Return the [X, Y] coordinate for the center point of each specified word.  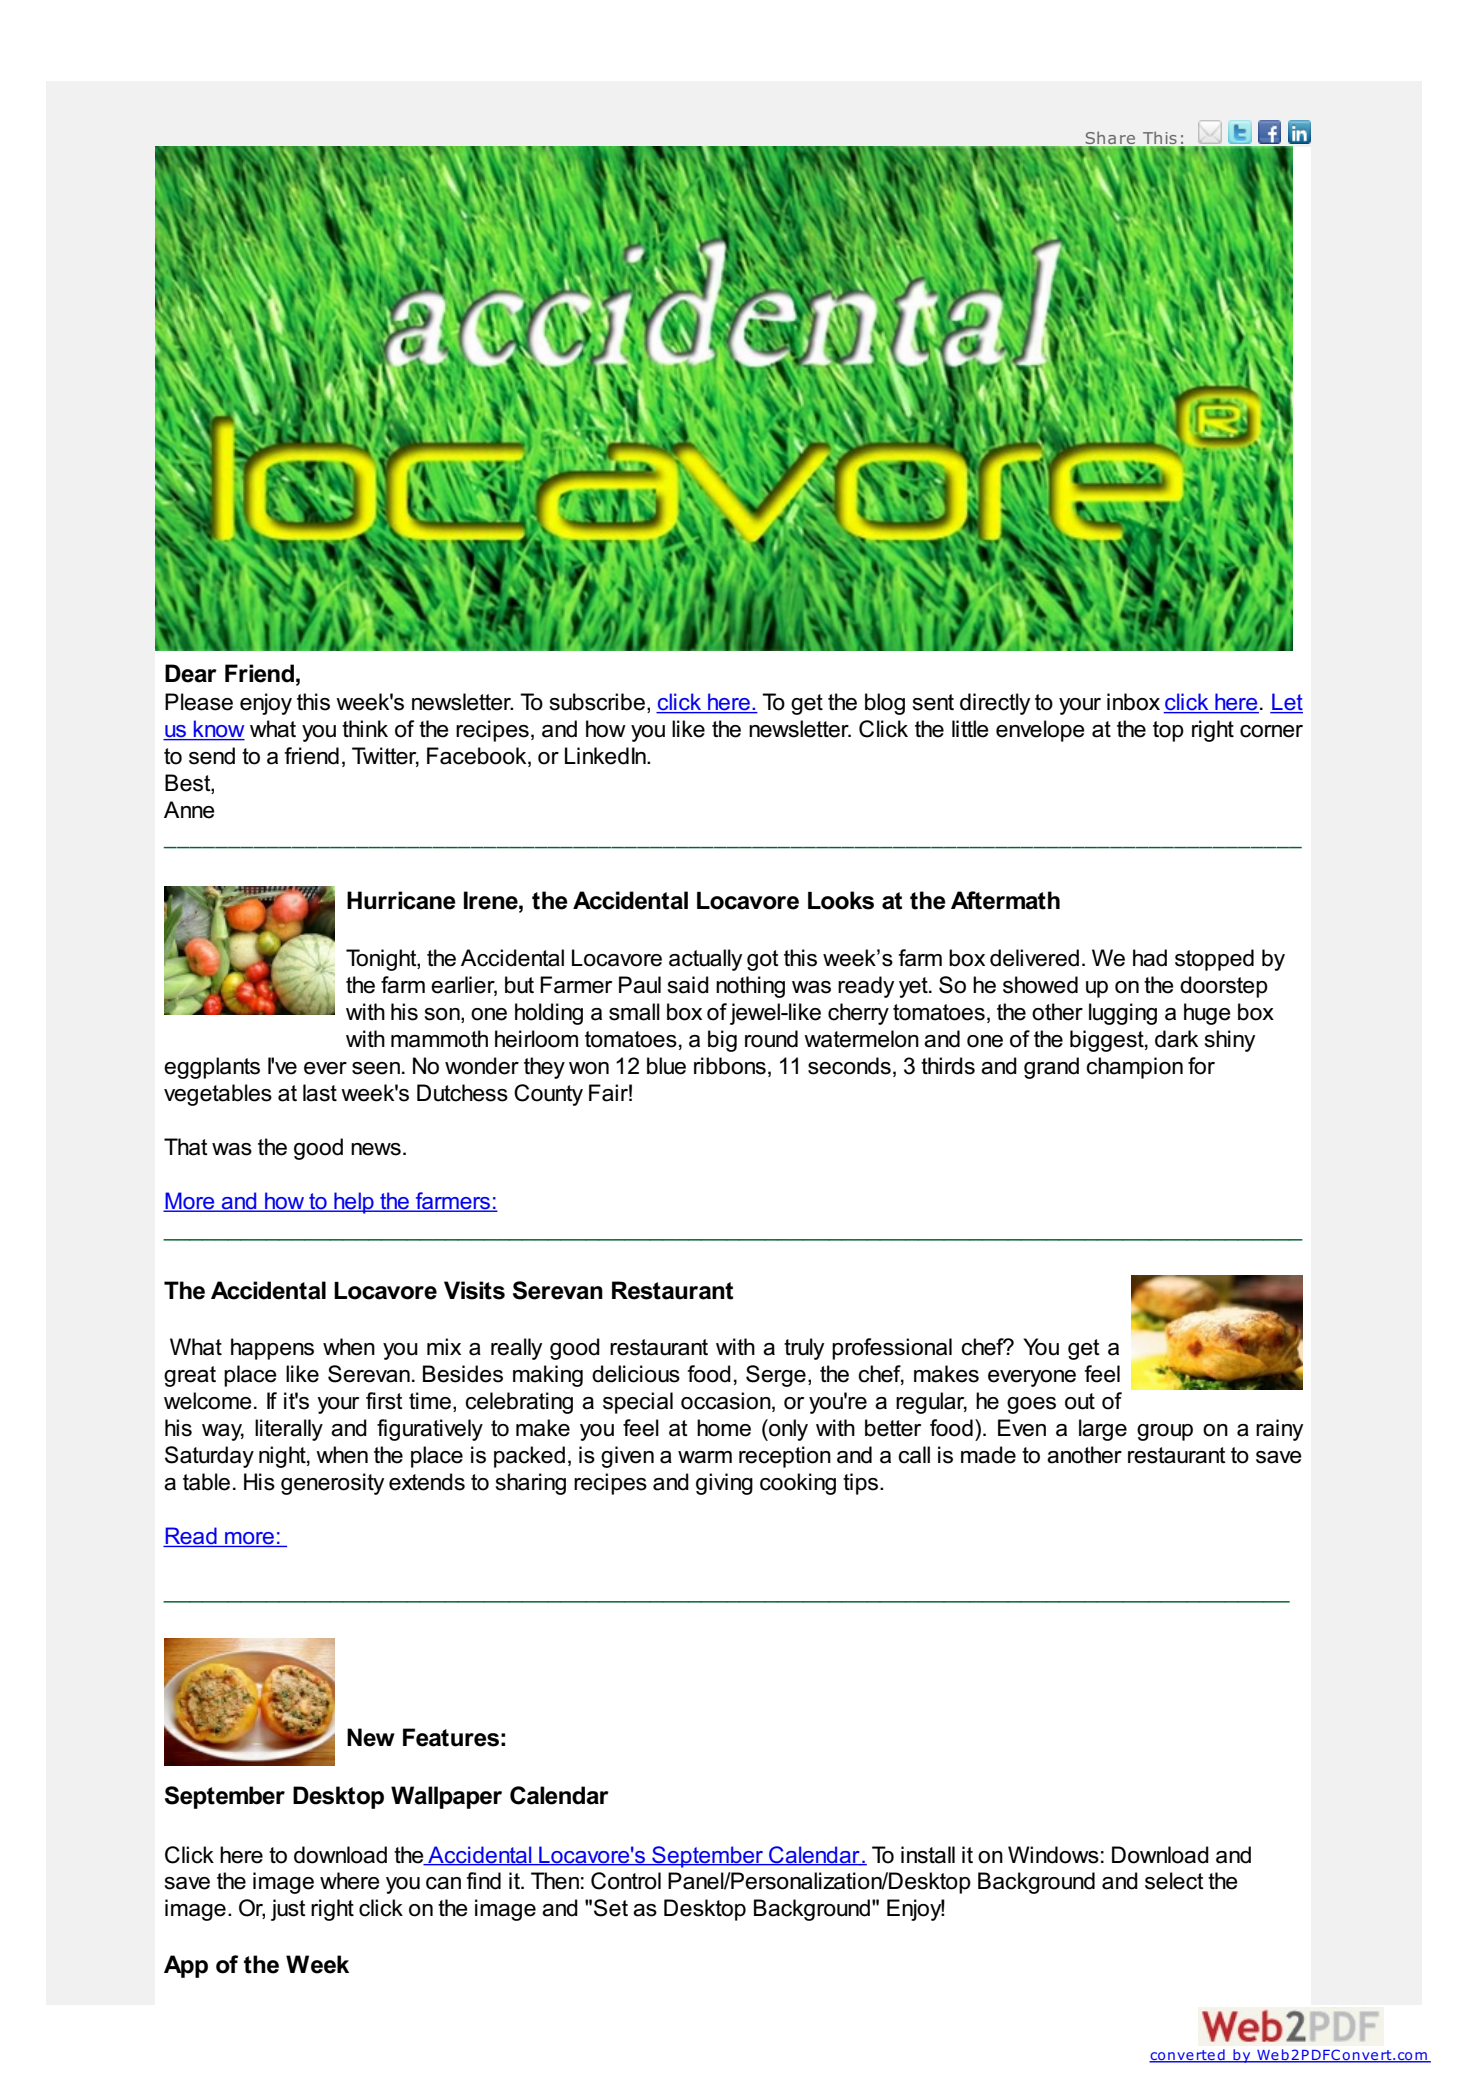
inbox [1133, 702]
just [288, 1910]
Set [611, 1908]
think [365, 728]
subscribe [597, 702]
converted [1188, 2055]
